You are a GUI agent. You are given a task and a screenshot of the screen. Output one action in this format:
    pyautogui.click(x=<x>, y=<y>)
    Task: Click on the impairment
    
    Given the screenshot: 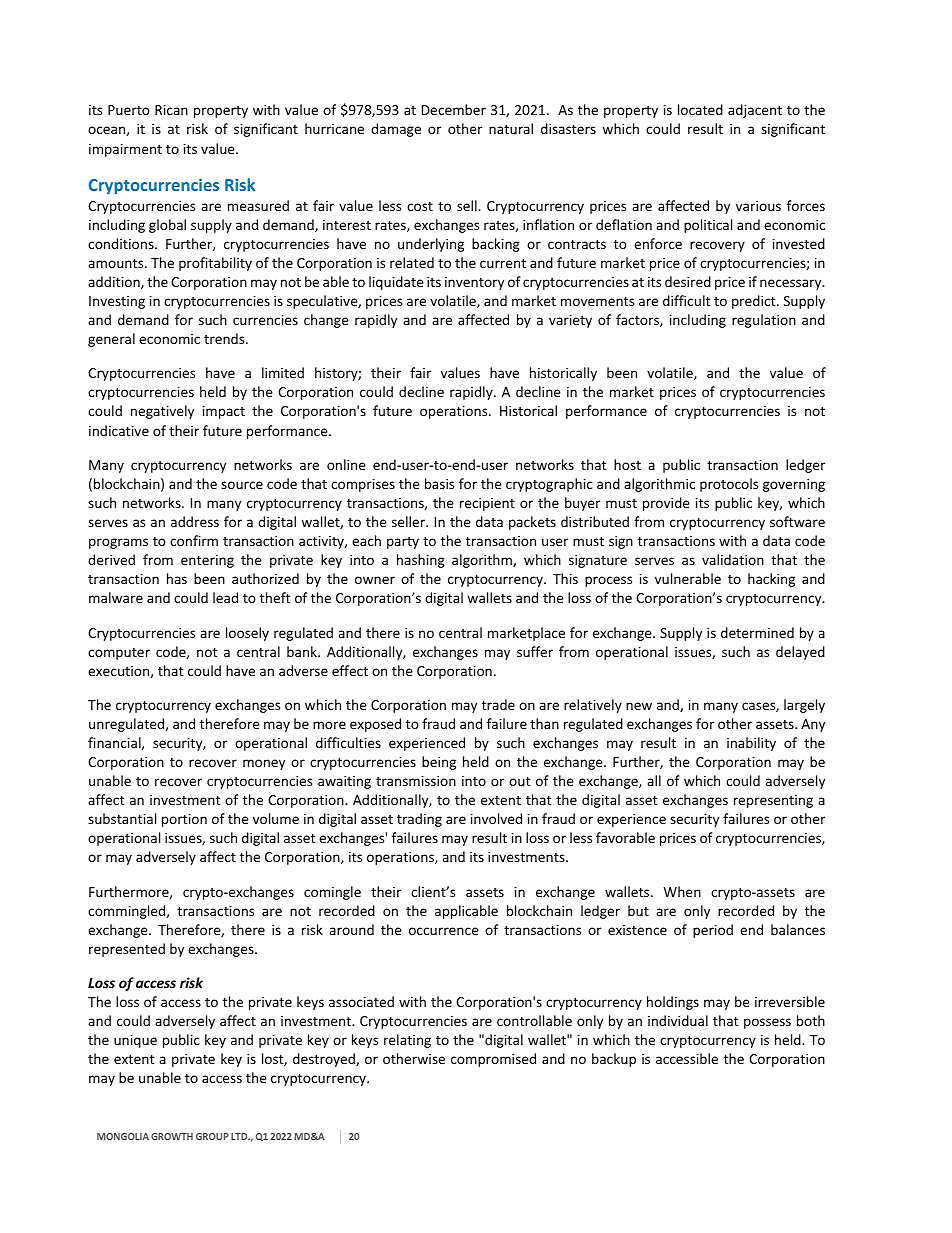 What is the action you would take?
    pyautogui.click(x=125, y=150)
